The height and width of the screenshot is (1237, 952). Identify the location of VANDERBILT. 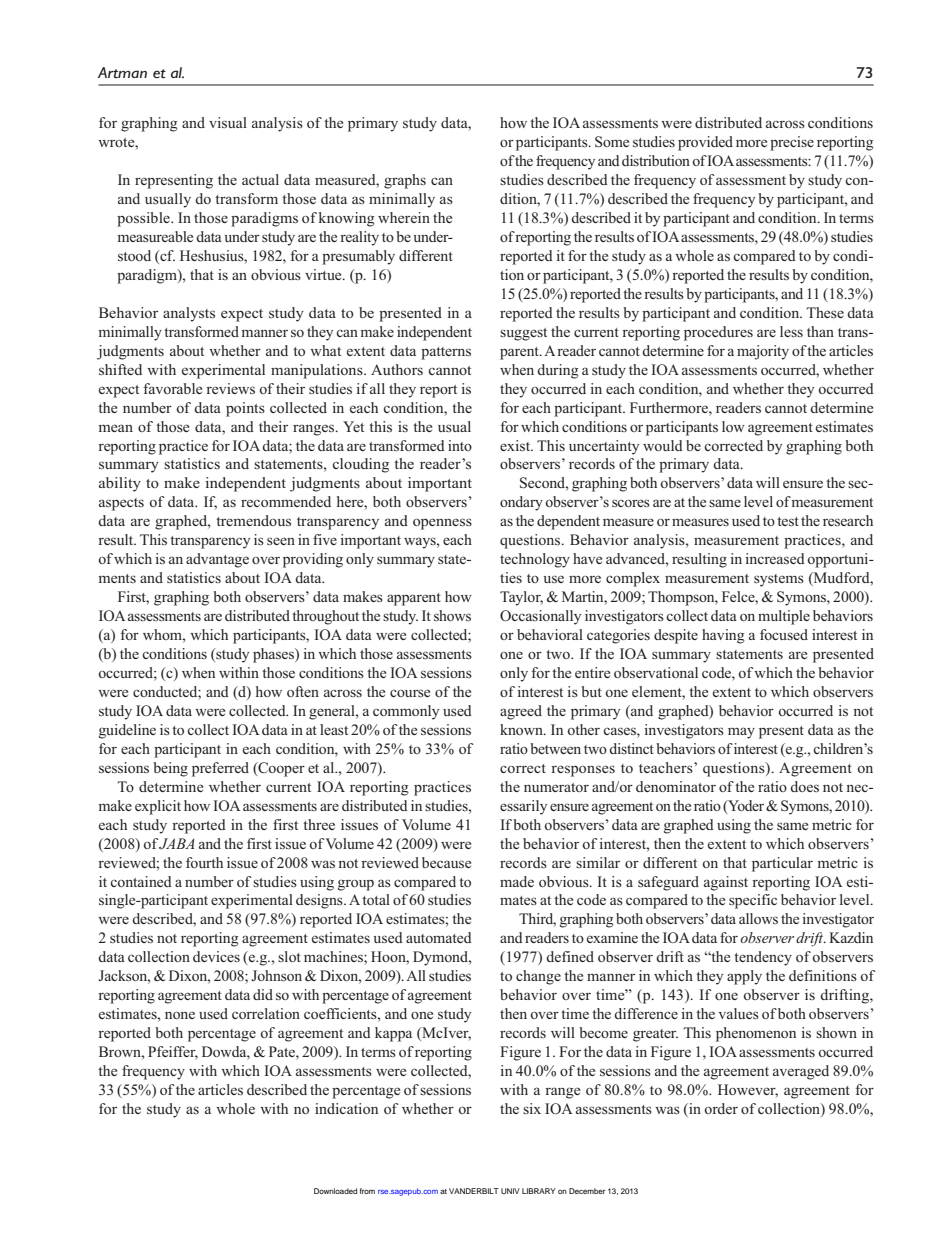
(474, 1191).
